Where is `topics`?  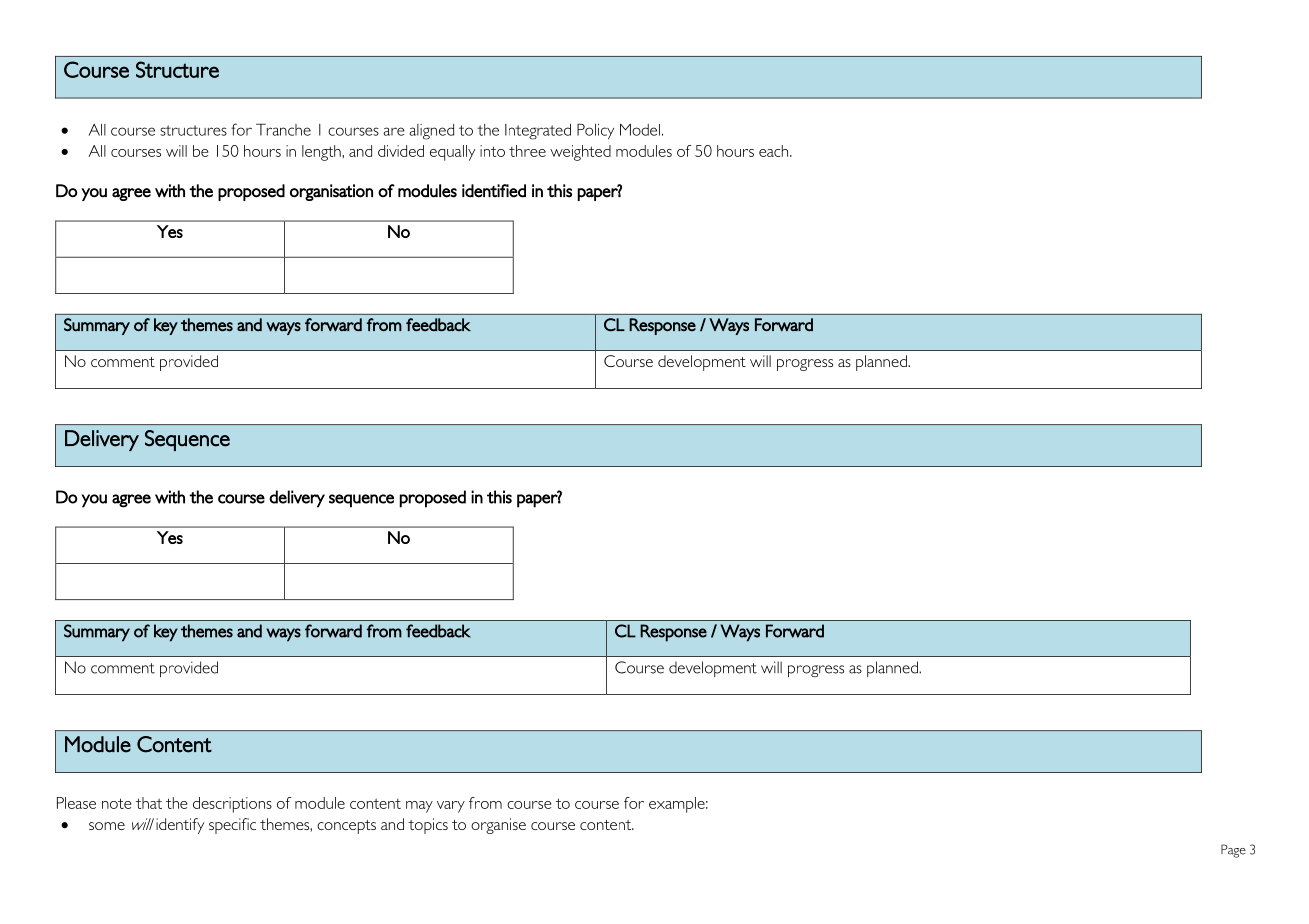
topics is located at coordinates (428, 826).
